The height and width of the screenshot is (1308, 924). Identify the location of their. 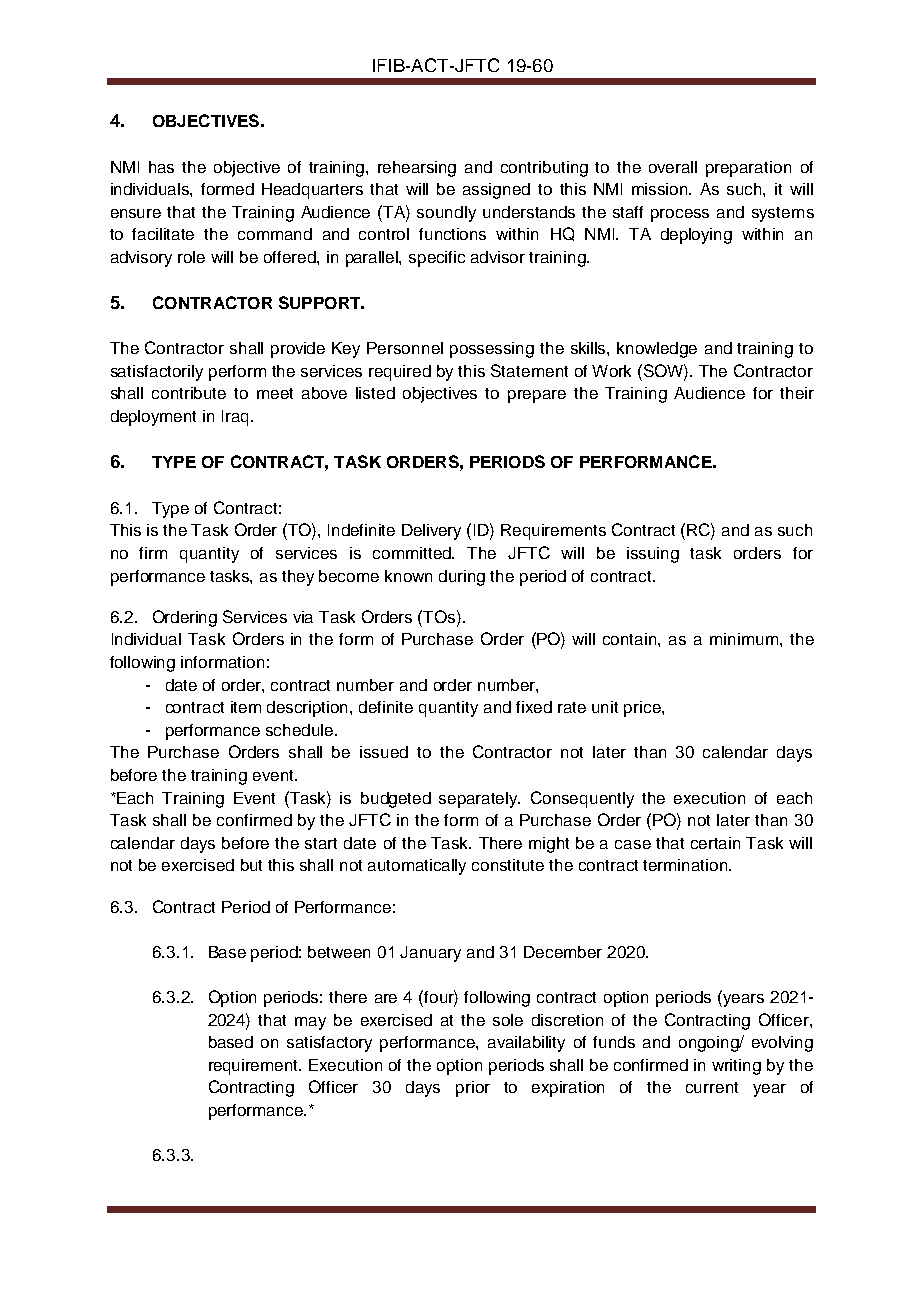
(797, 393).
